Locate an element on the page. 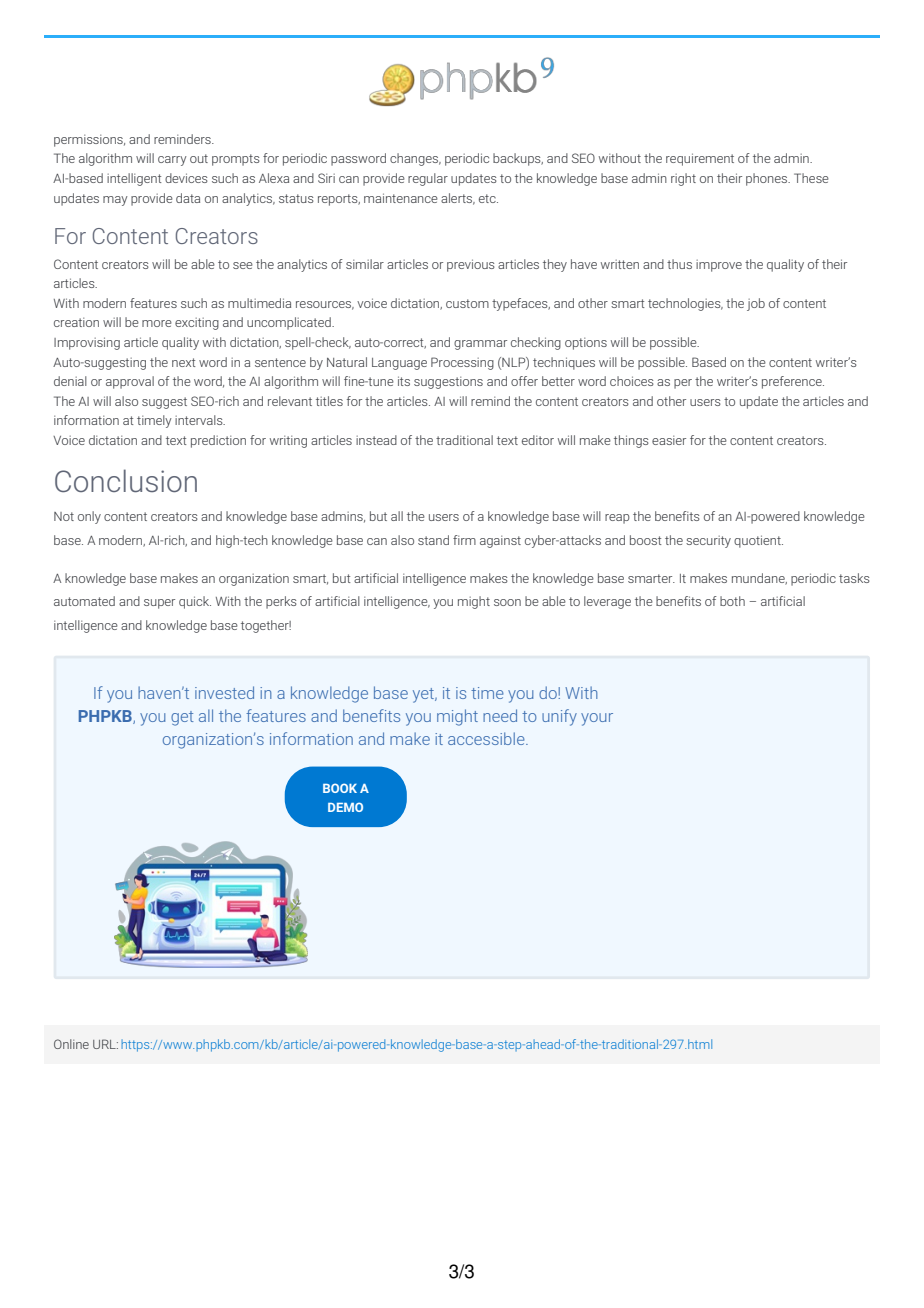 This image has height=1308, width=924. BOOK is located at coordinates (340, 788).
